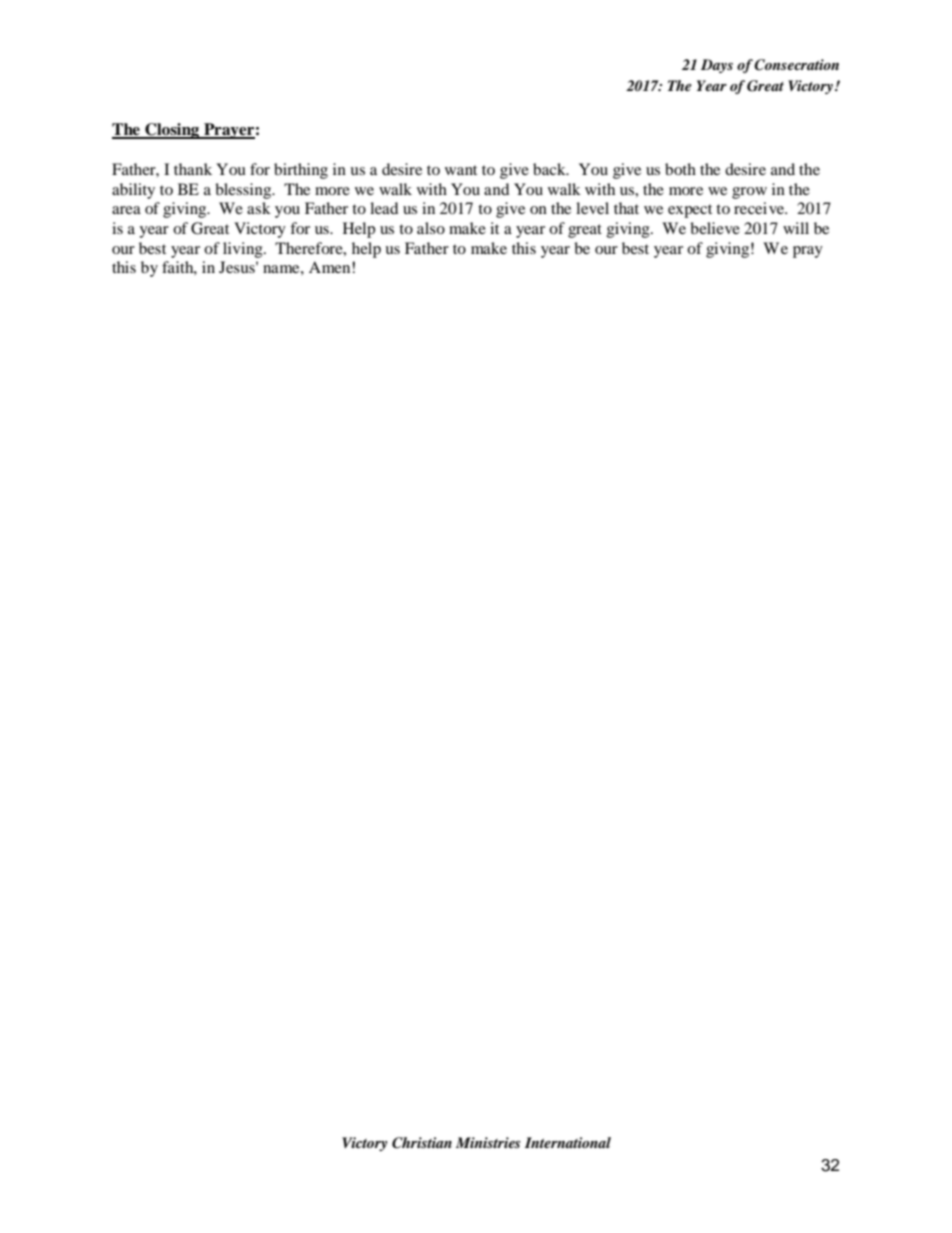 This screenshot has width=952, height=1233. What do you see at coordinates (568, 1142) in the screenshot?
I see `International` at bounding box center [568, 1142].
